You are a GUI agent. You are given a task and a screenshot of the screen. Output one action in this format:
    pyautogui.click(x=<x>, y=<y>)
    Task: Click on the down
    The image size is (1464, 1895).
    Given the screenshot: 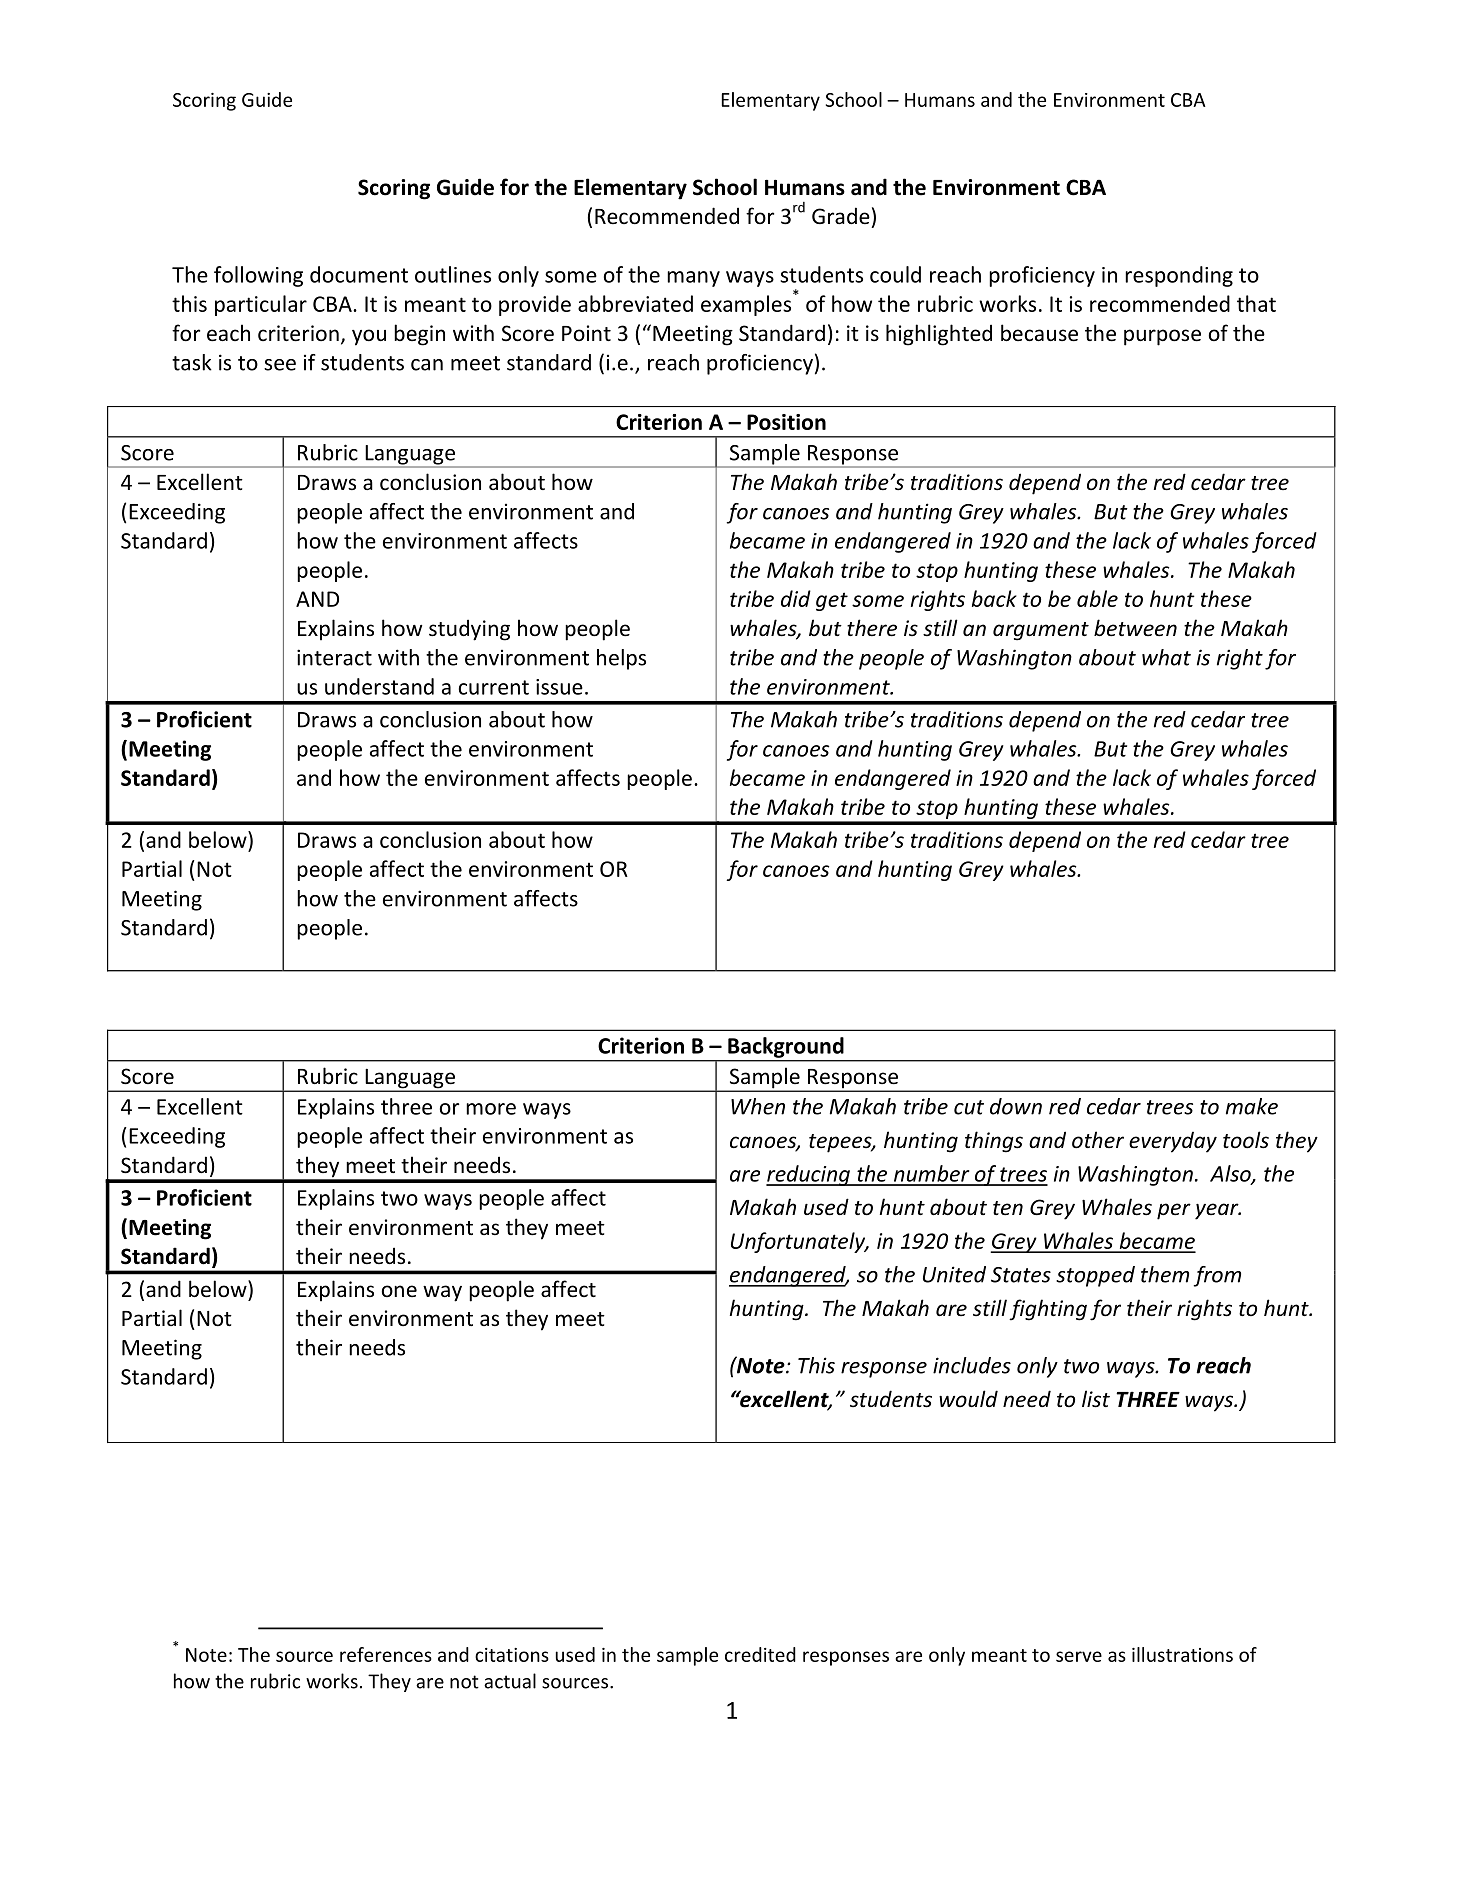 What is the action you would take?
    pyautogui.click(x=1016, y=1106)
